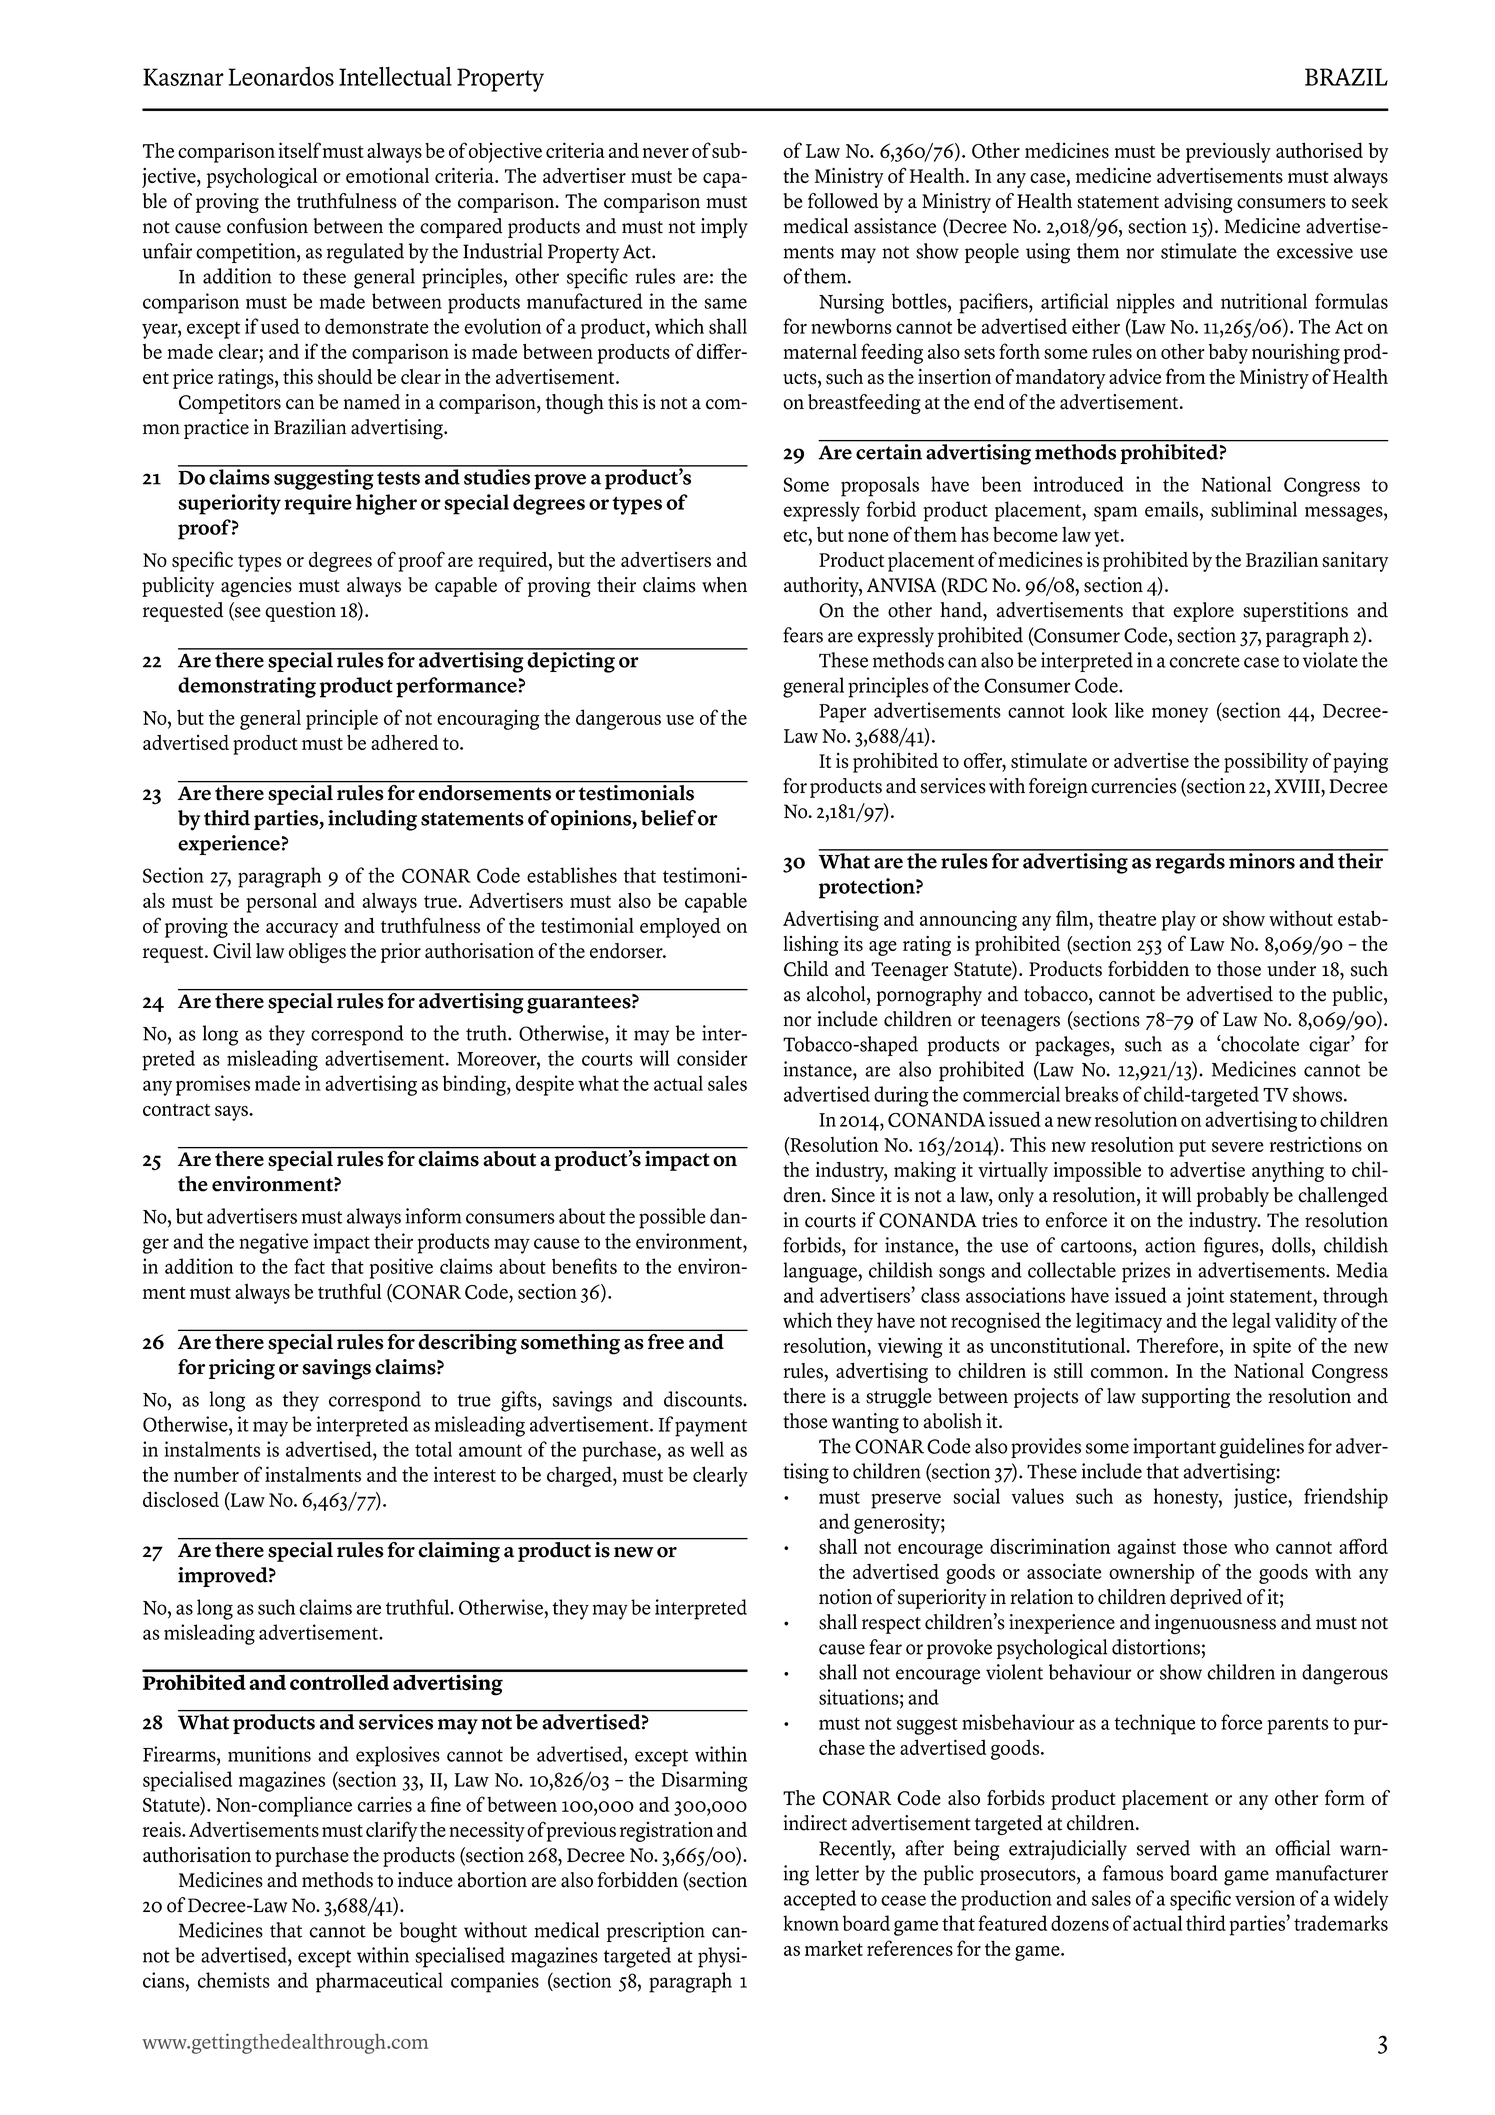  I want to click on well, so click(707, 1449).
